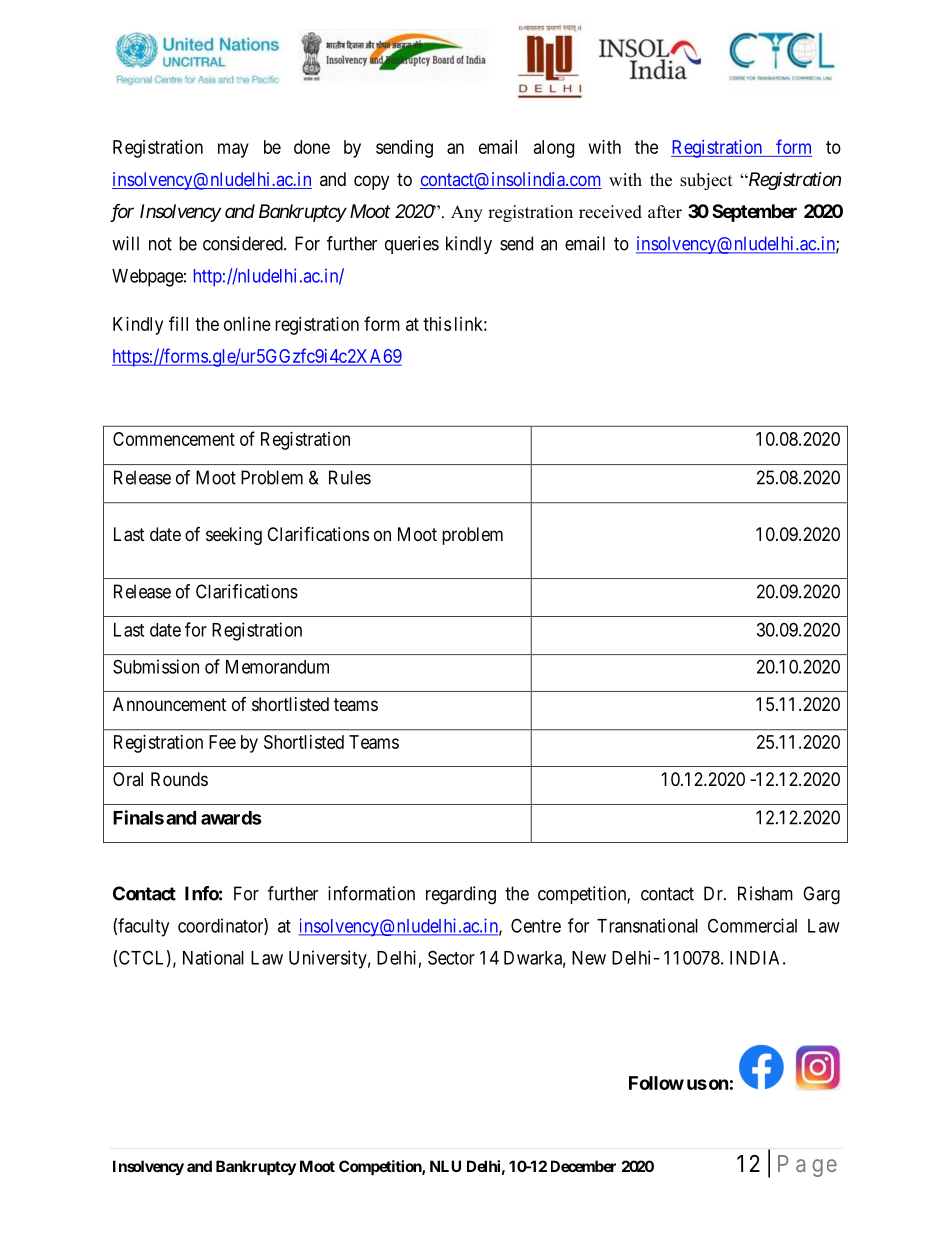  I want to click on Any, so click(467, 213).
